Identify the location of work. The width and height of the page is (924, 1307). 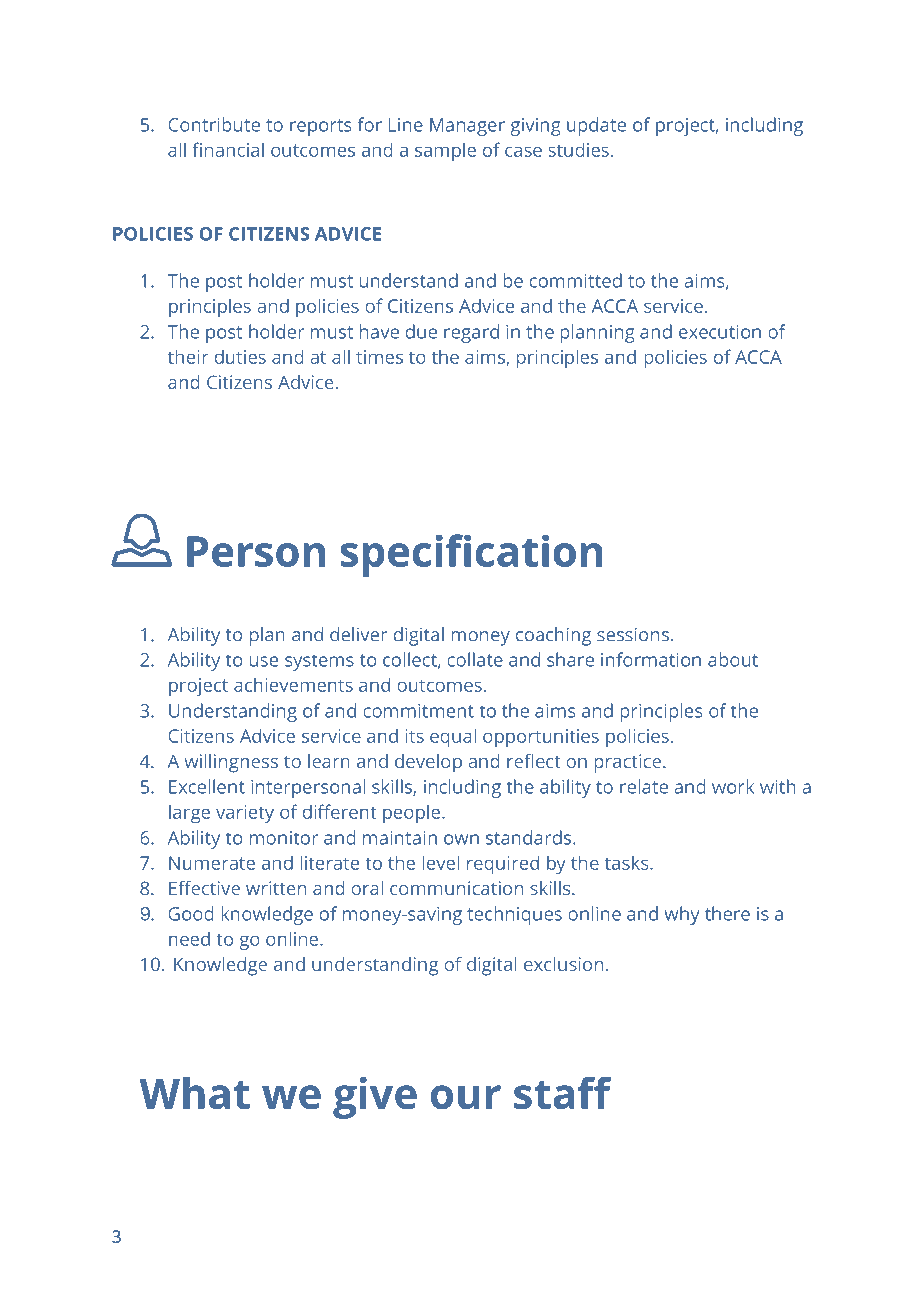
(733, 786).
